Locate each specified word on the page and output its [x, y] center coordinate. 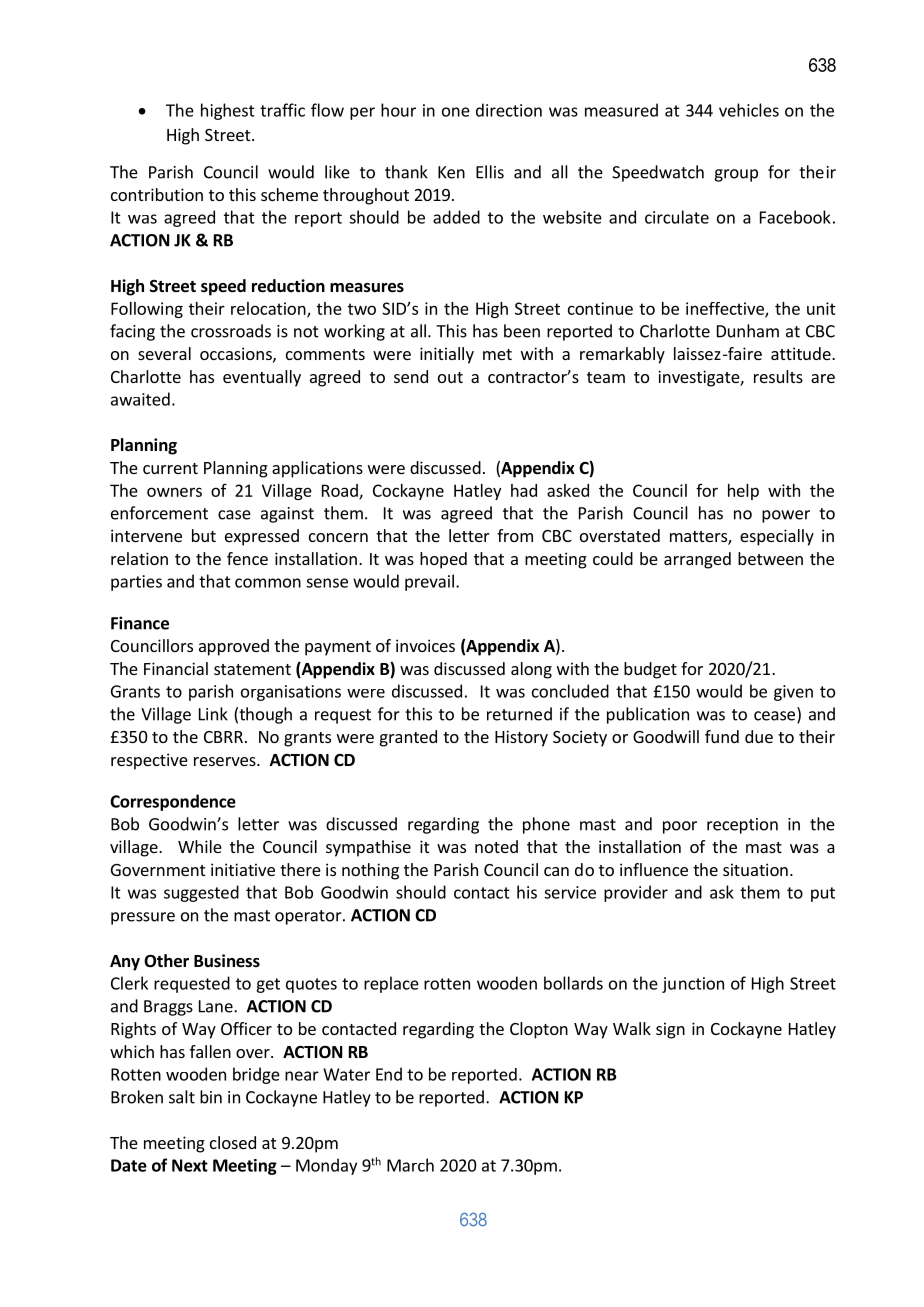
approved [234, 647]
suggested [201, 893]
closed [233, 1142]
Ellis [490, 172]
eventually [262, 378]
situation [755, 869]
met [497, 354]
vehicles [749, 110]
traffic [282, 110]
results [778, 376]
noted [496, 846]
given [793, 693]
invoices [425, 645]
